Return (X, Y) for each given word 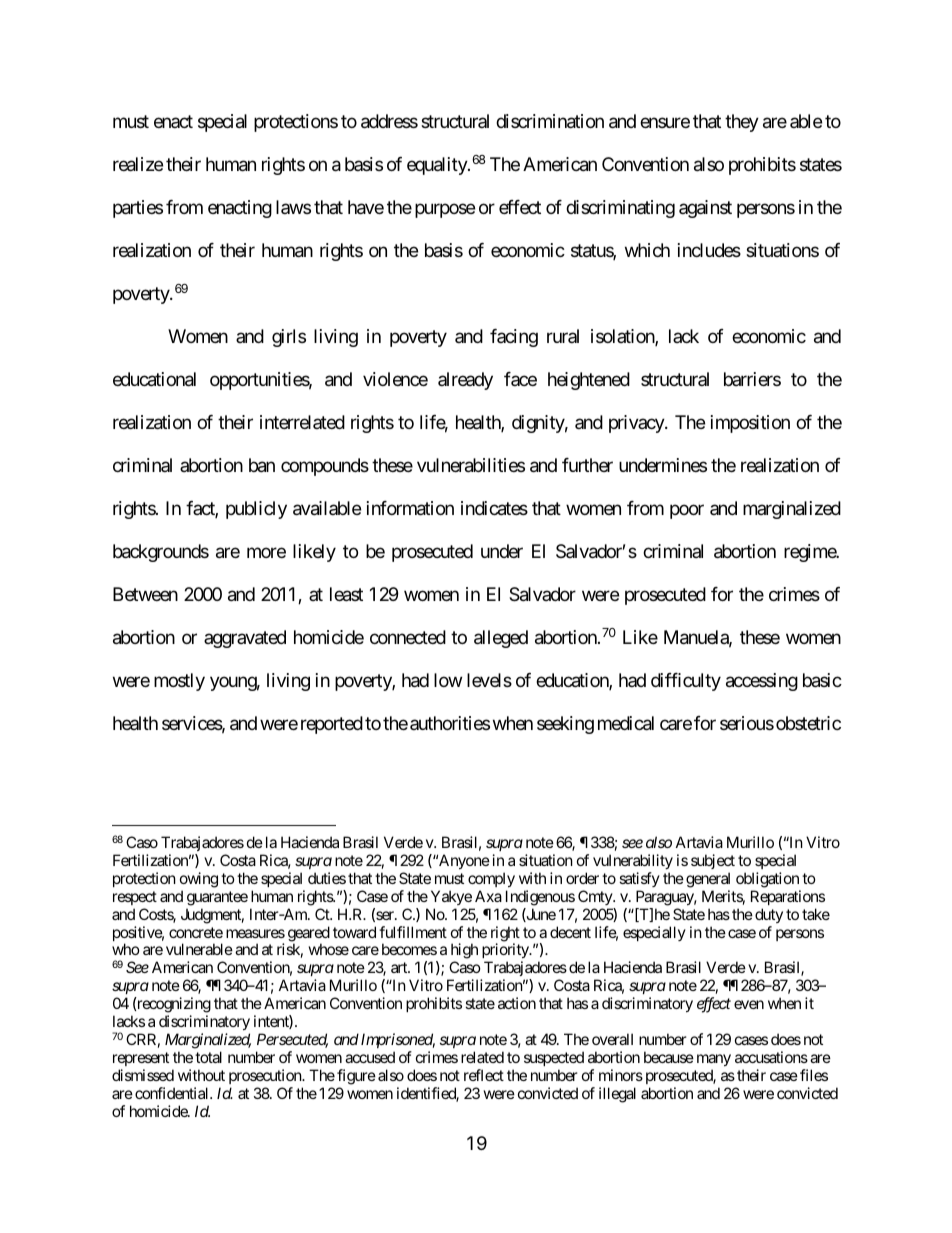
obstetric (808, 723)
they (742, 123)
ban (262, 465)
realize (138, 164)
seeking (565, 725)
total (208, 1057)
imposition (750, 424)
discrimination (550, 121)
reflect (484, 1075)
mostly (179, 682)
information (410, 508)
